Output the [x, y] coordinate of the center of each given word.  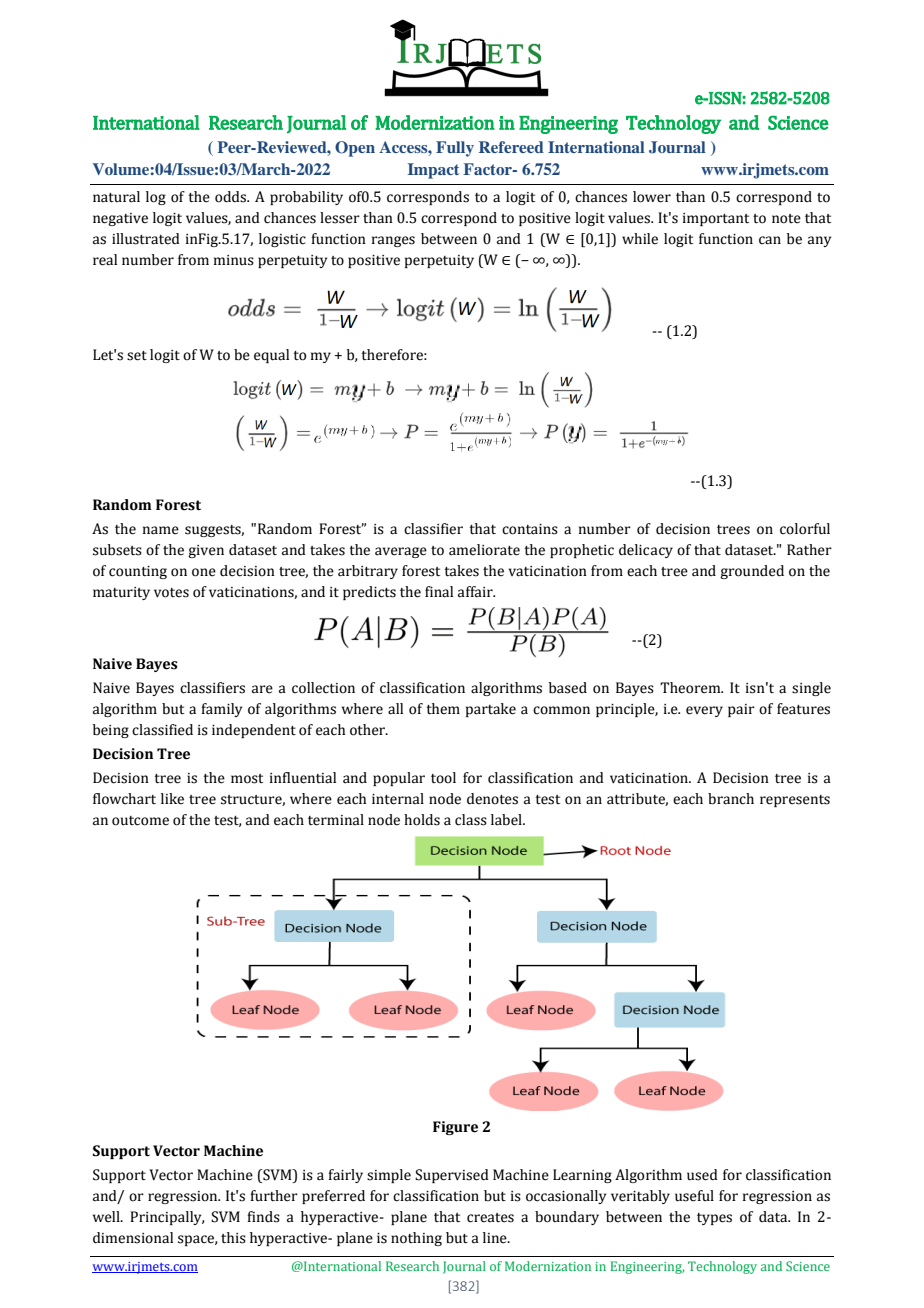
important [716, 219]
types [714, 1219]
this [233, 1238]
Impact [433, 171]
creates [490, 1218]
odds [232, 197]
